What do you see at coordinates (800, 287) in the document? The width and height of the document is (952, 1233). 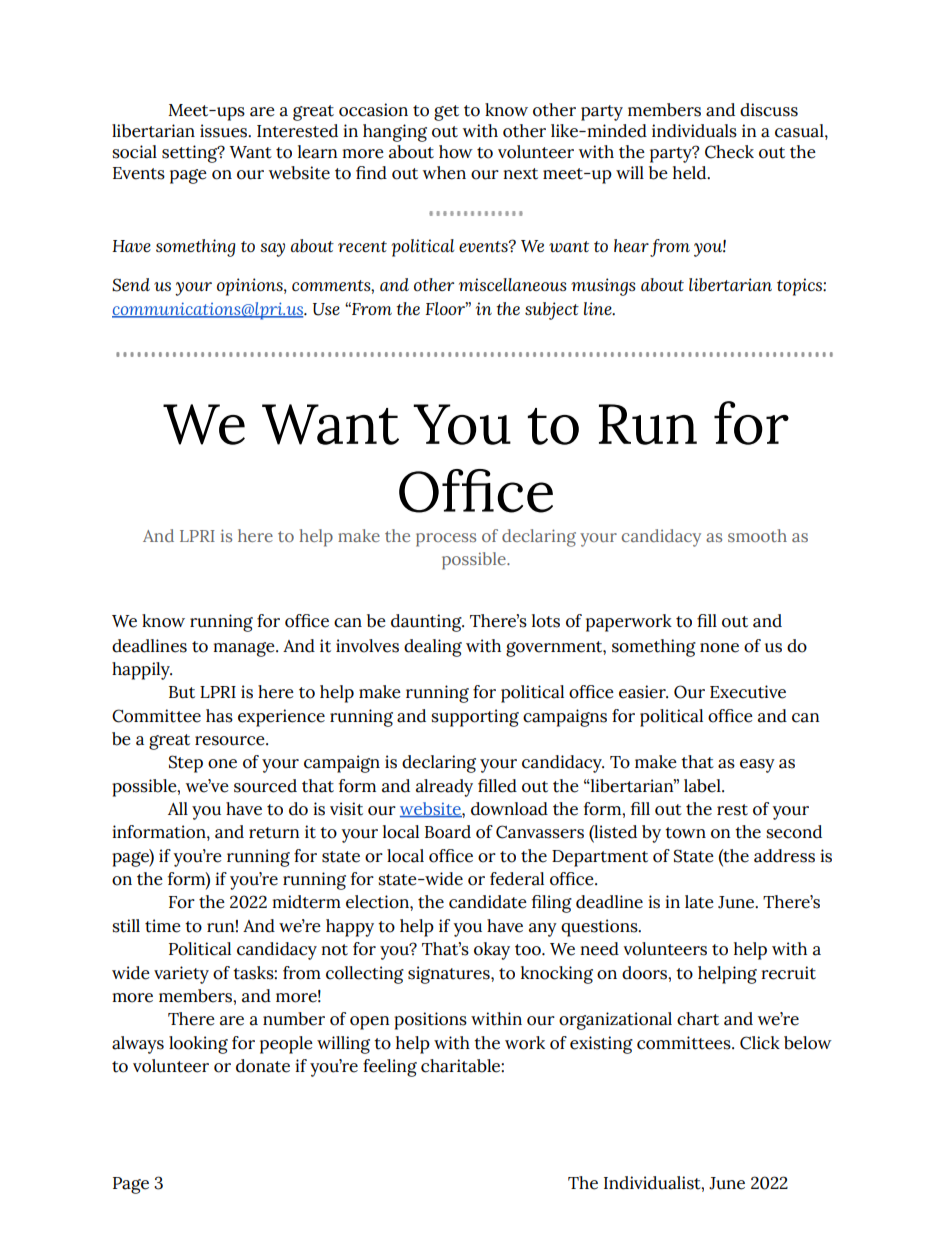 I see `topics` at bounding box center [800, 287].
